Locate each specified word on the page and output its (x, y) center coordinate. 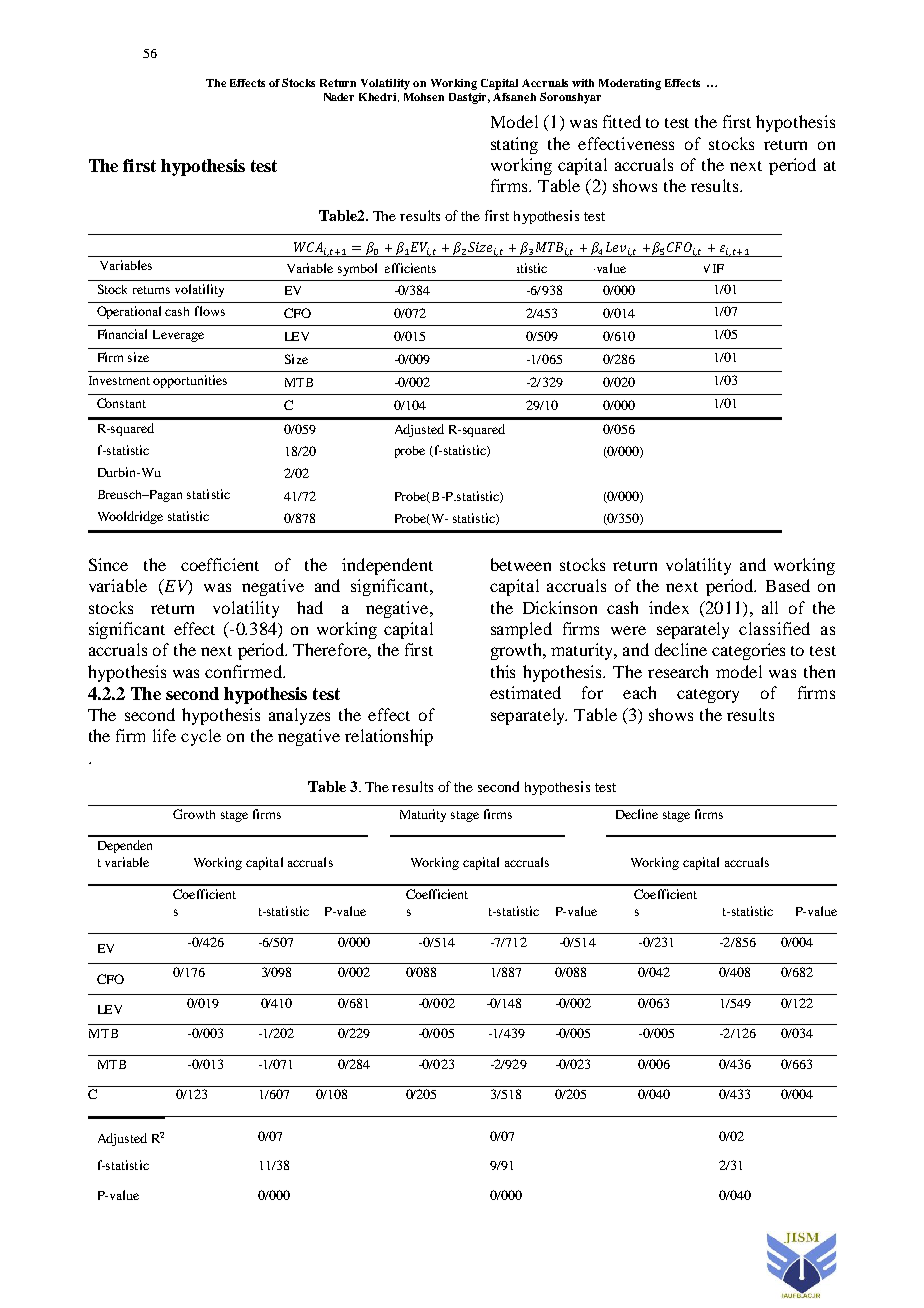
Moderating (630, 84)
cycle (201, 737)
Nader (339, 97)
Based (788, 585)
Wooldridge (130, 517)
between (521, 564)
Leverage (178, 336)
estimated (525, 692)
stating (514, 145)
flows (210, 311)
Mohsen (424, 97)
